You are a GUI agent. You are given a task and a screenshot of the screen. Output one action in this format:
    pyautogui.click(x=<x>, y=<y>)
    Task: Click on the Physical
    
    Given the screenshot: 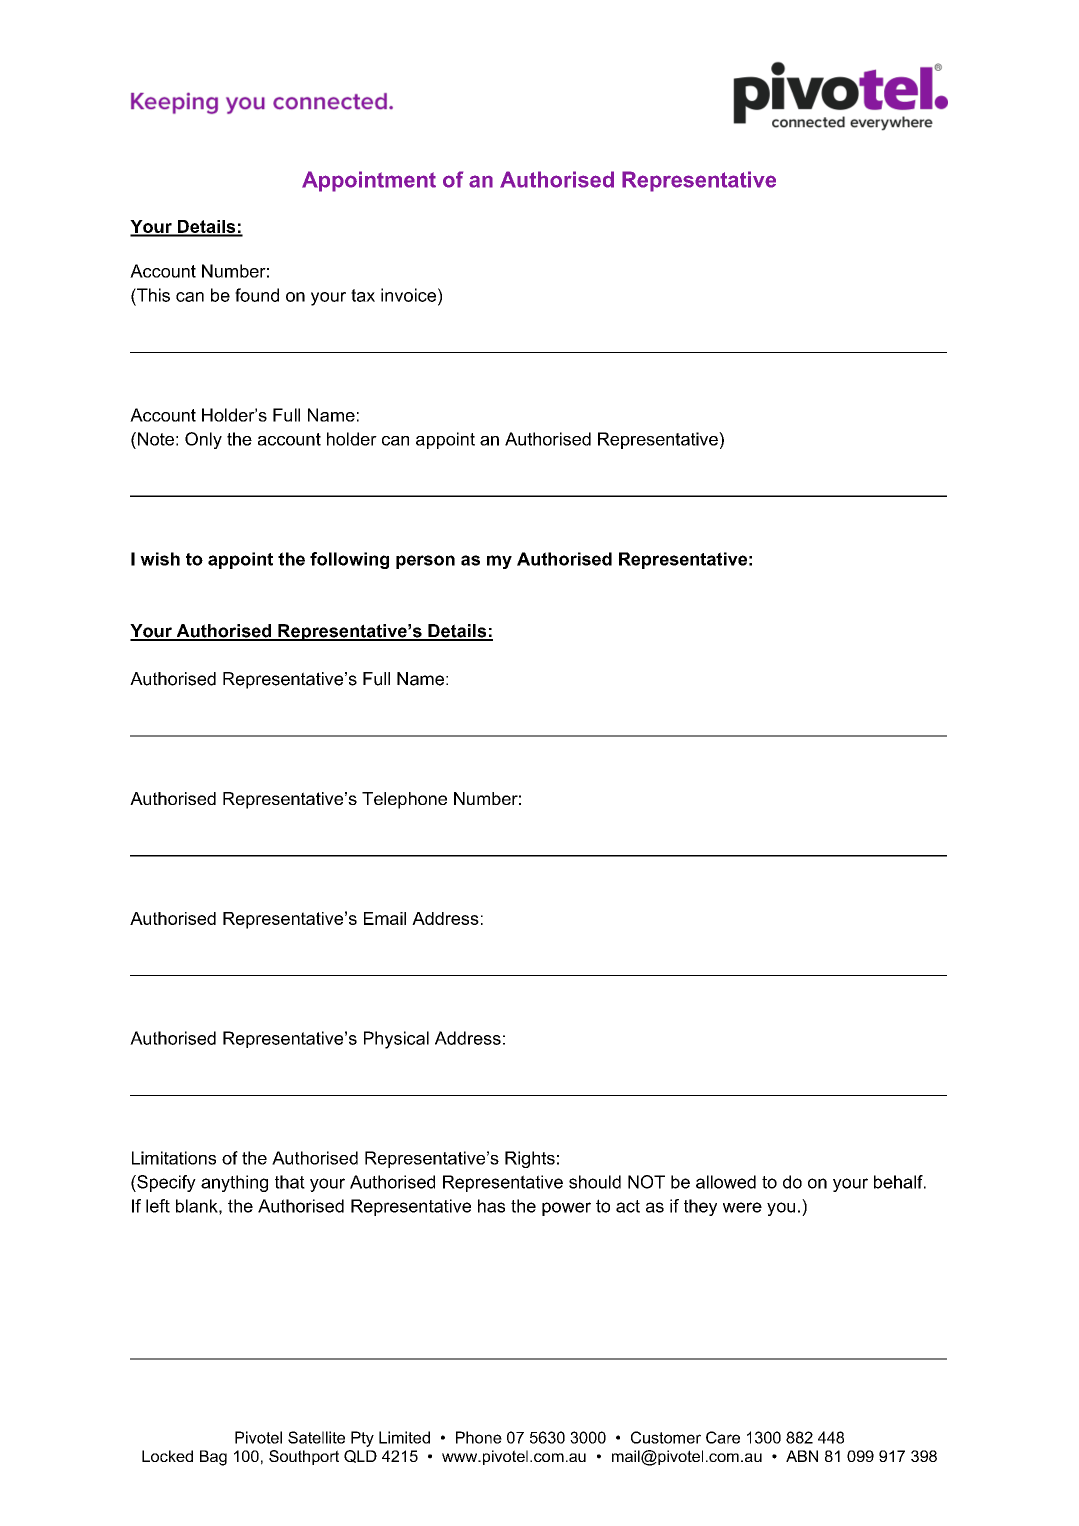 What is the action you would take?
    pyautogui.click(x=396, y=1040)
